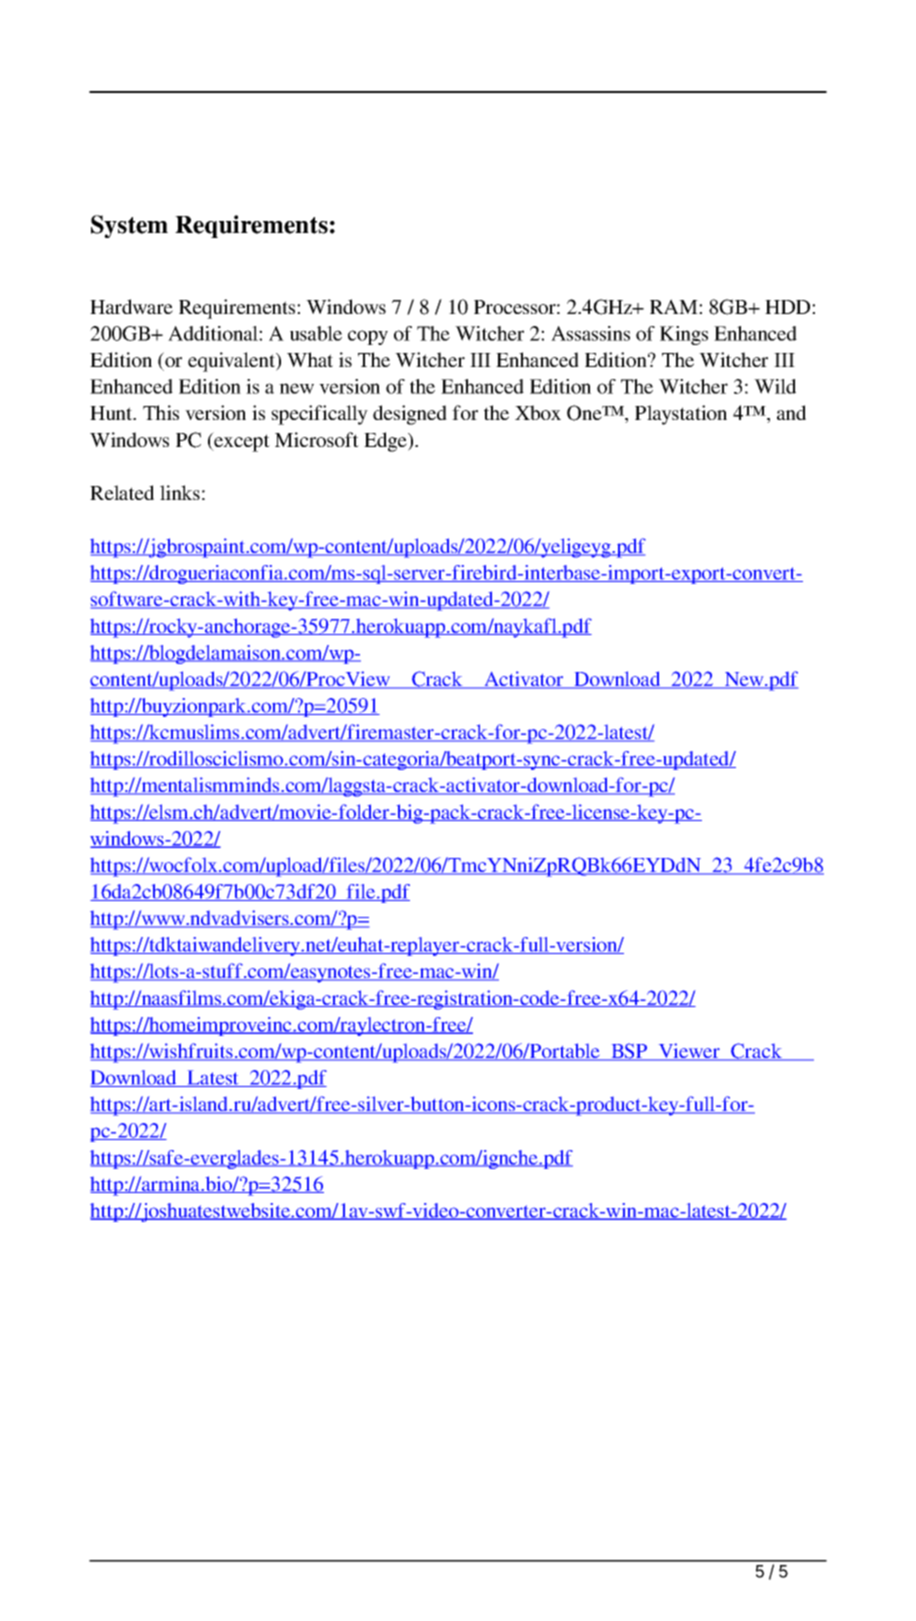 This document has height=1621, width=916. I want to click on This, so click(161, 412).
